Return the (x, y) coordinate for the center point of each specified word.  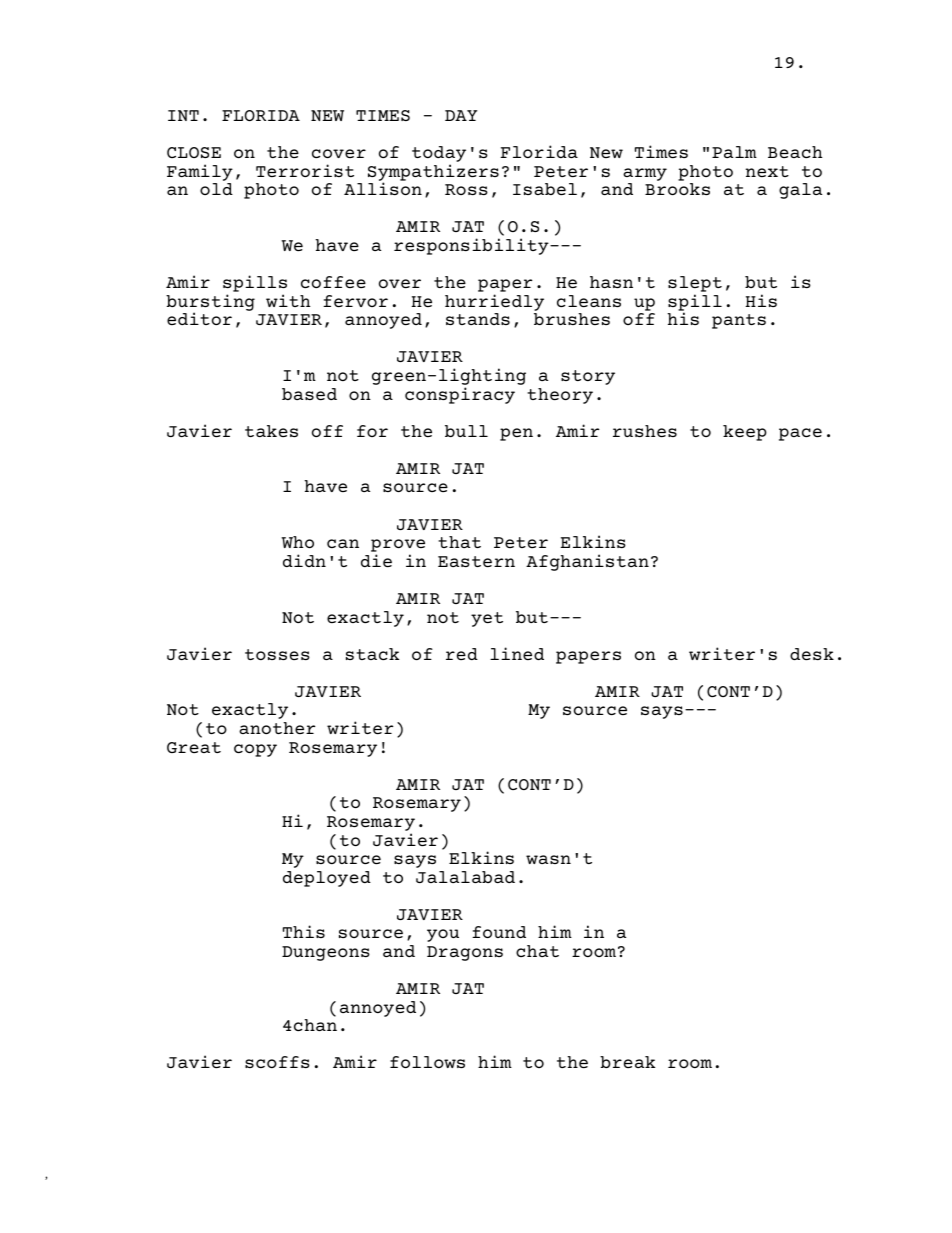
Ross (466, 189)
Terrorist (305, 170)
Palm (734, 152)
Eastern (476, 561)
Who (298, 542)
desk (812, 654)
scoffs (277, 1062)
